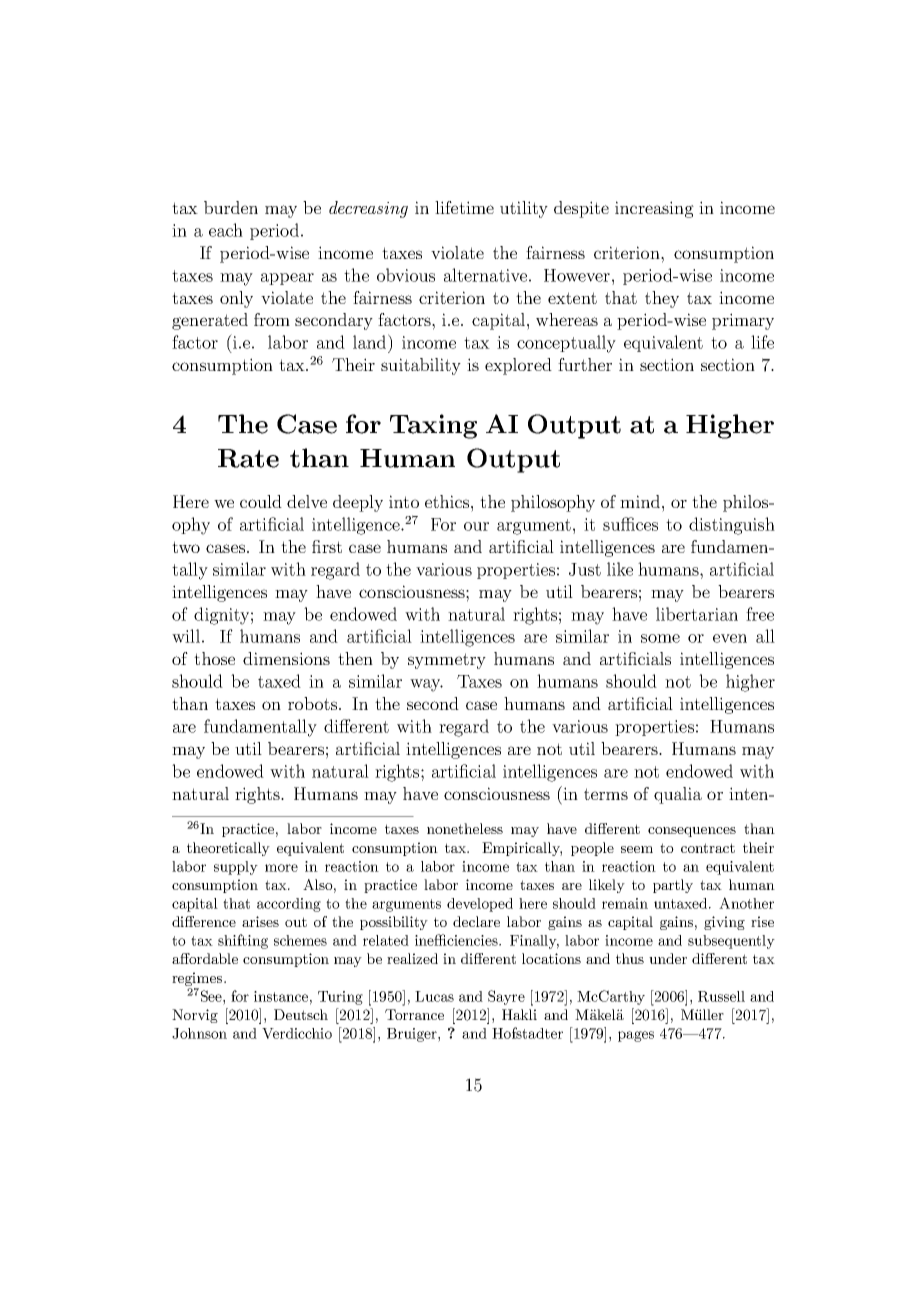 The height and width of the screenshot is (1308, 924). What do you see at coordinates (447, 661) in the screenshot?
I see `symmetry` at bounding box center [447, 661].
